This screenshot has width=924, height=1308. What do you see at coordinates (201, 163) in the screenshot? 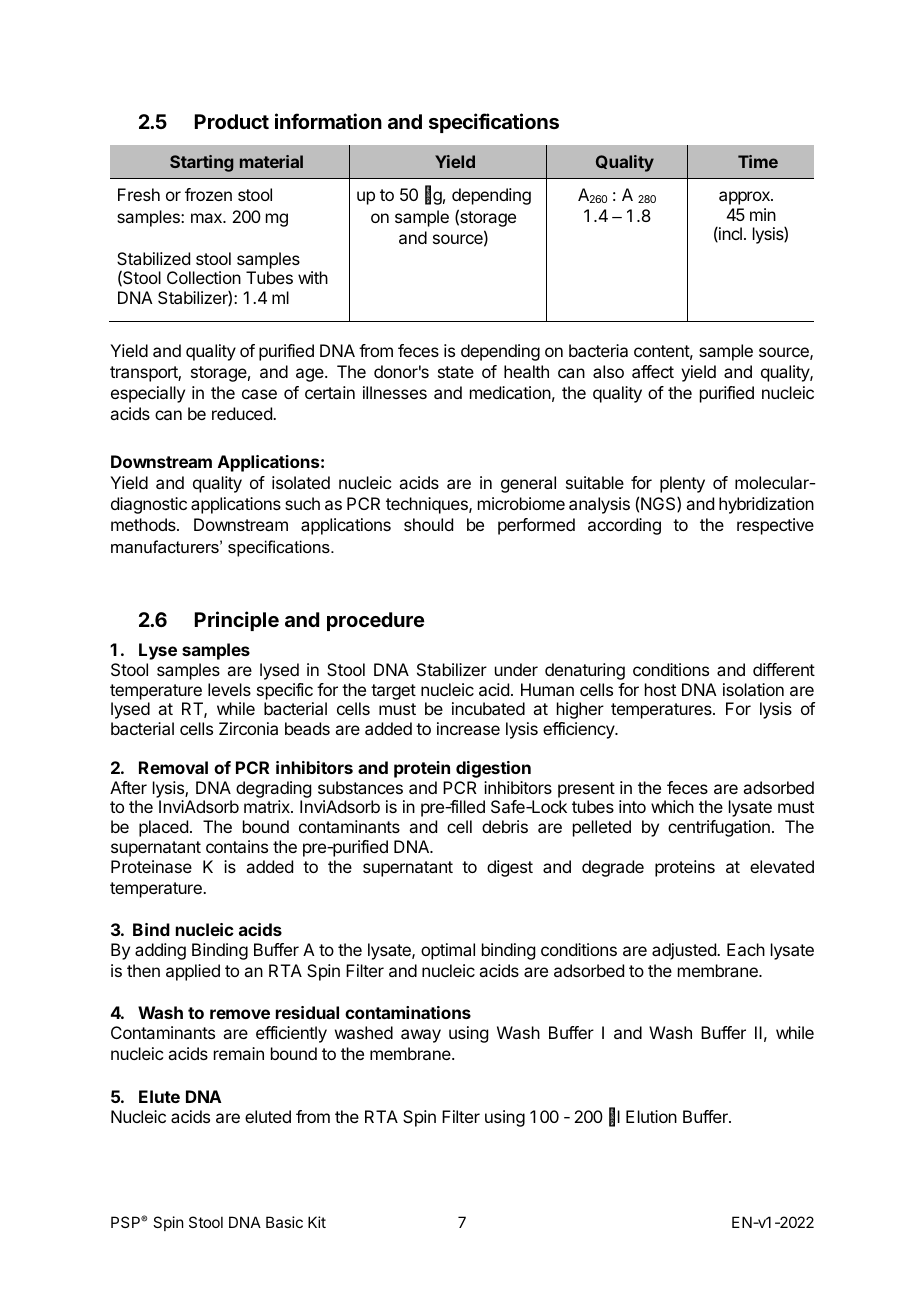
I see `Starting` at bounding box center [201, 163].
